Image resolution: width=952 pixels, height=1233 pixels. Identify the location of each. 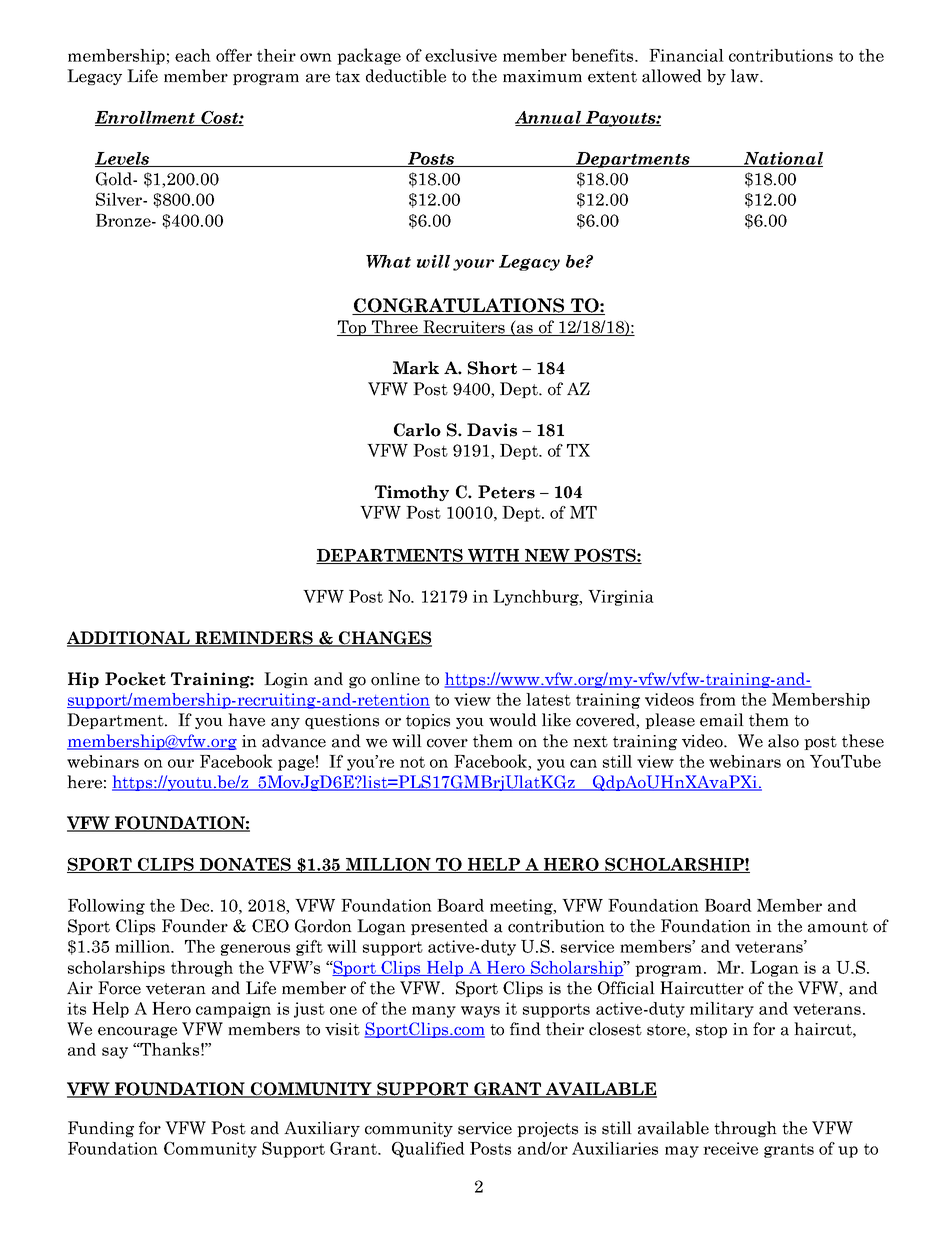
(193, 55).
